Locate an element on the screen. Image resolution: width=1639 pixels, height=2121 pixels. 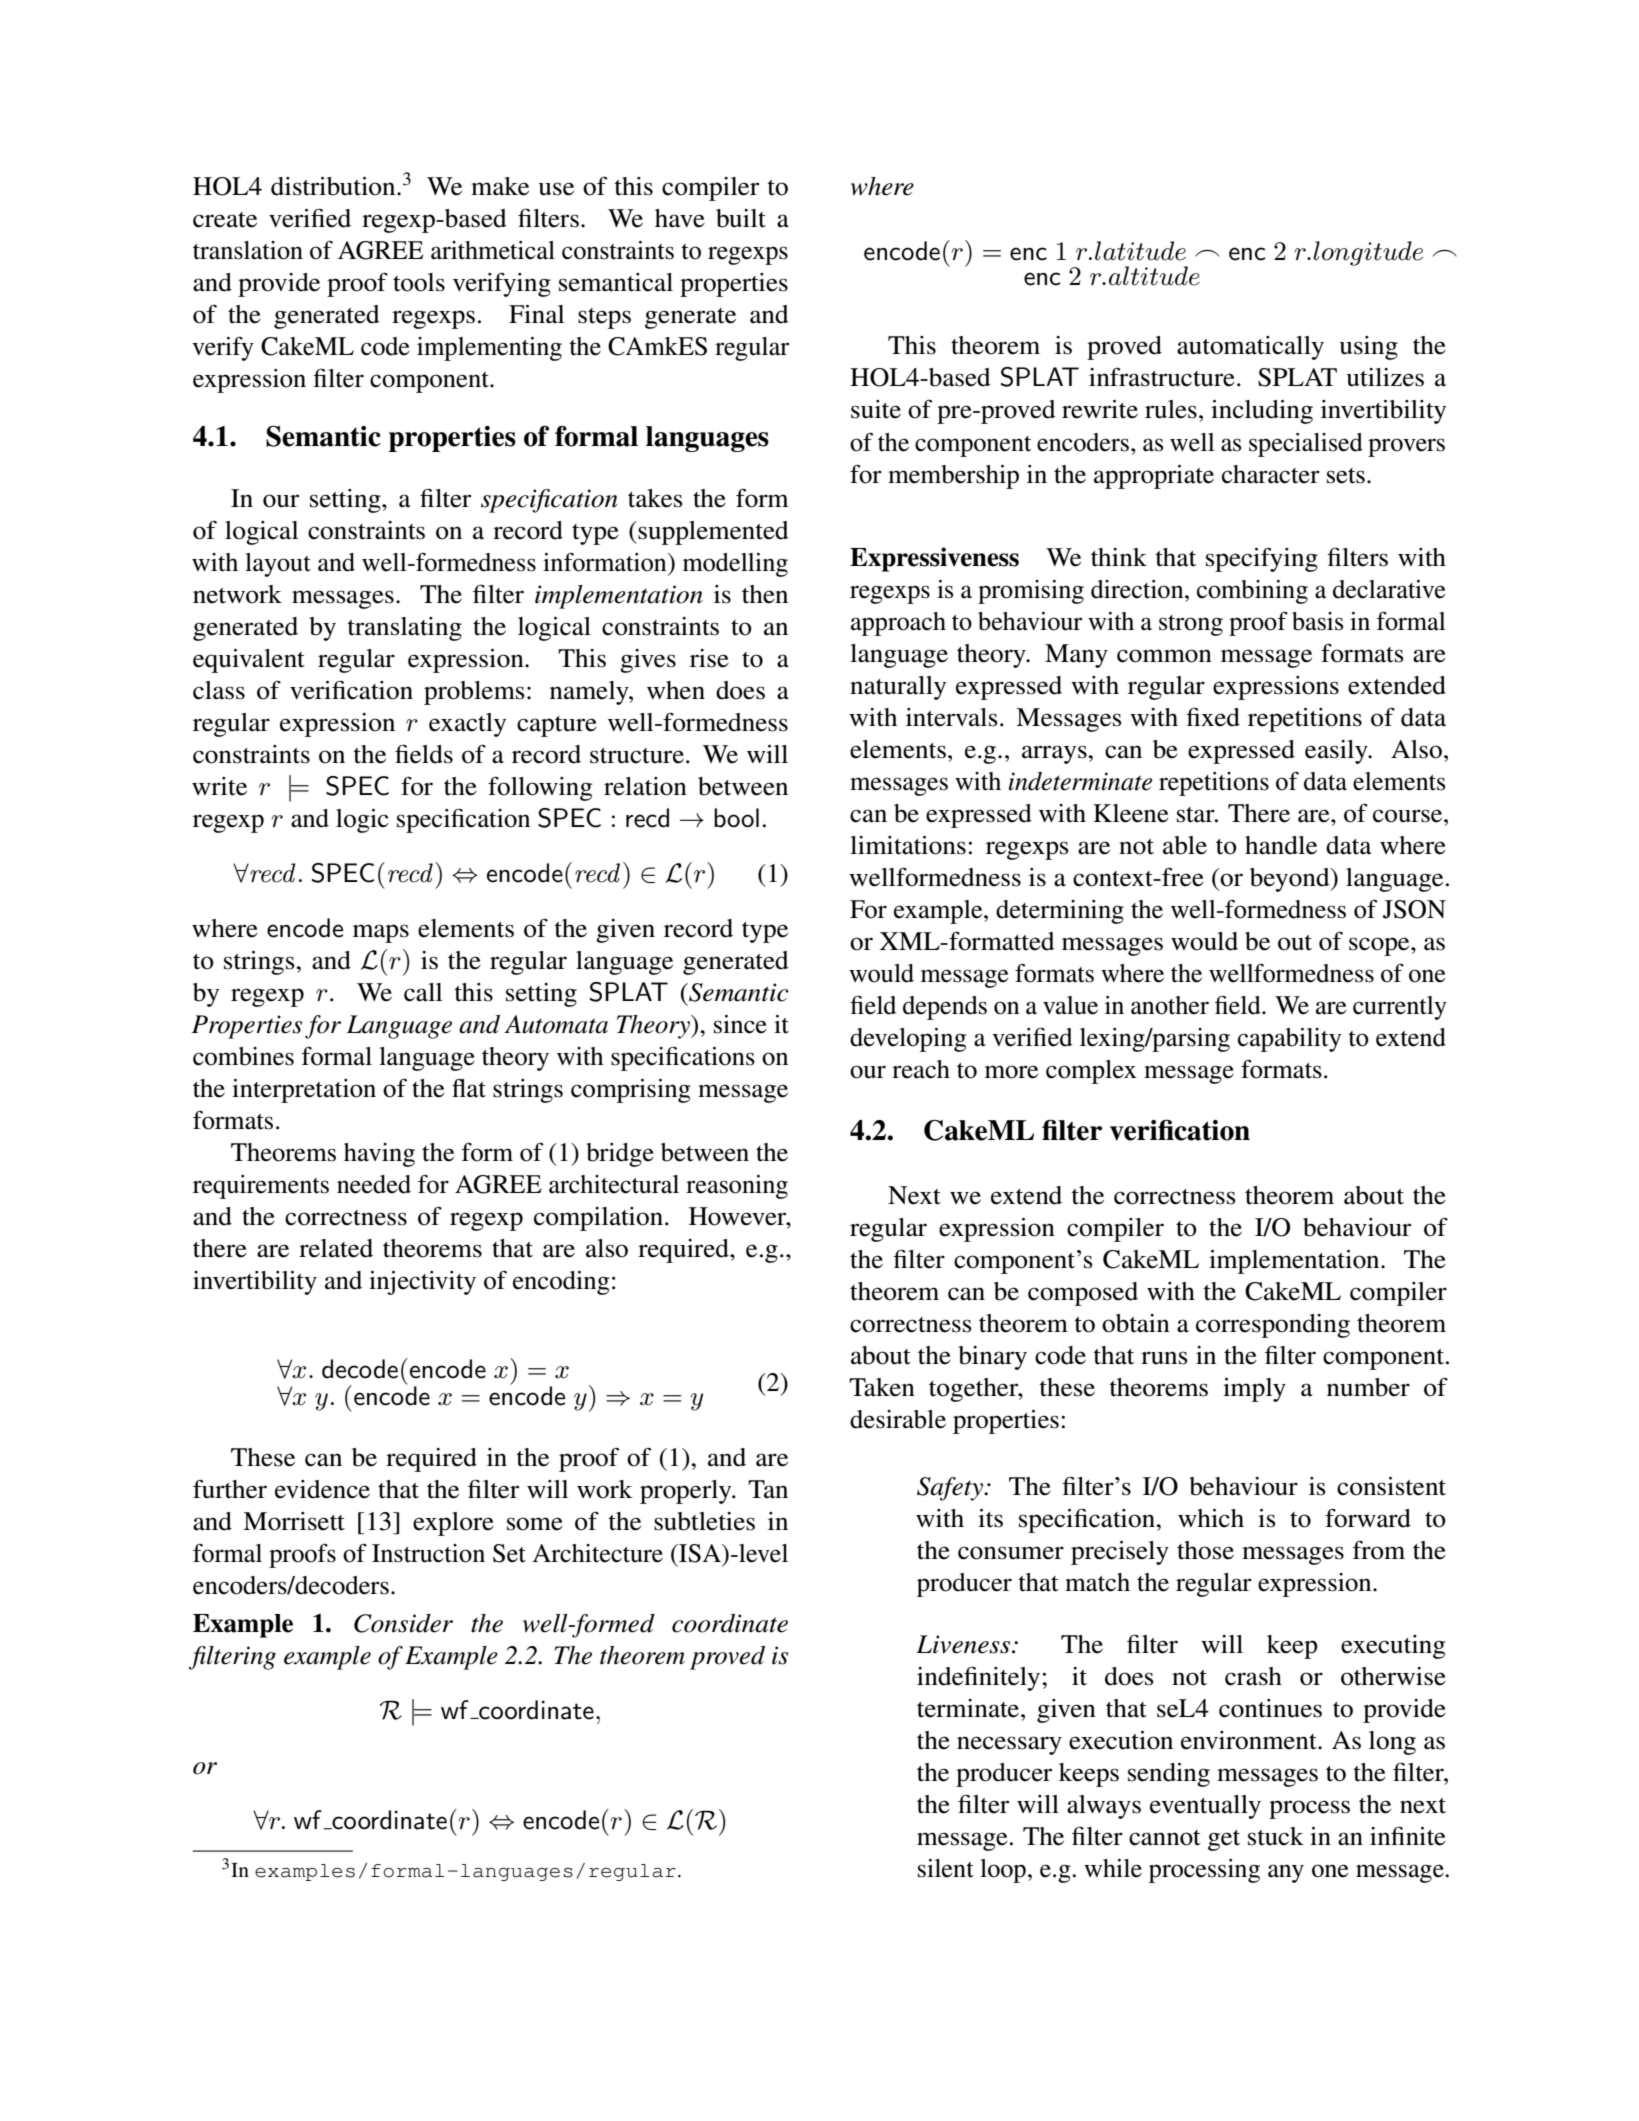
then is located at coordinates (765, 594).
